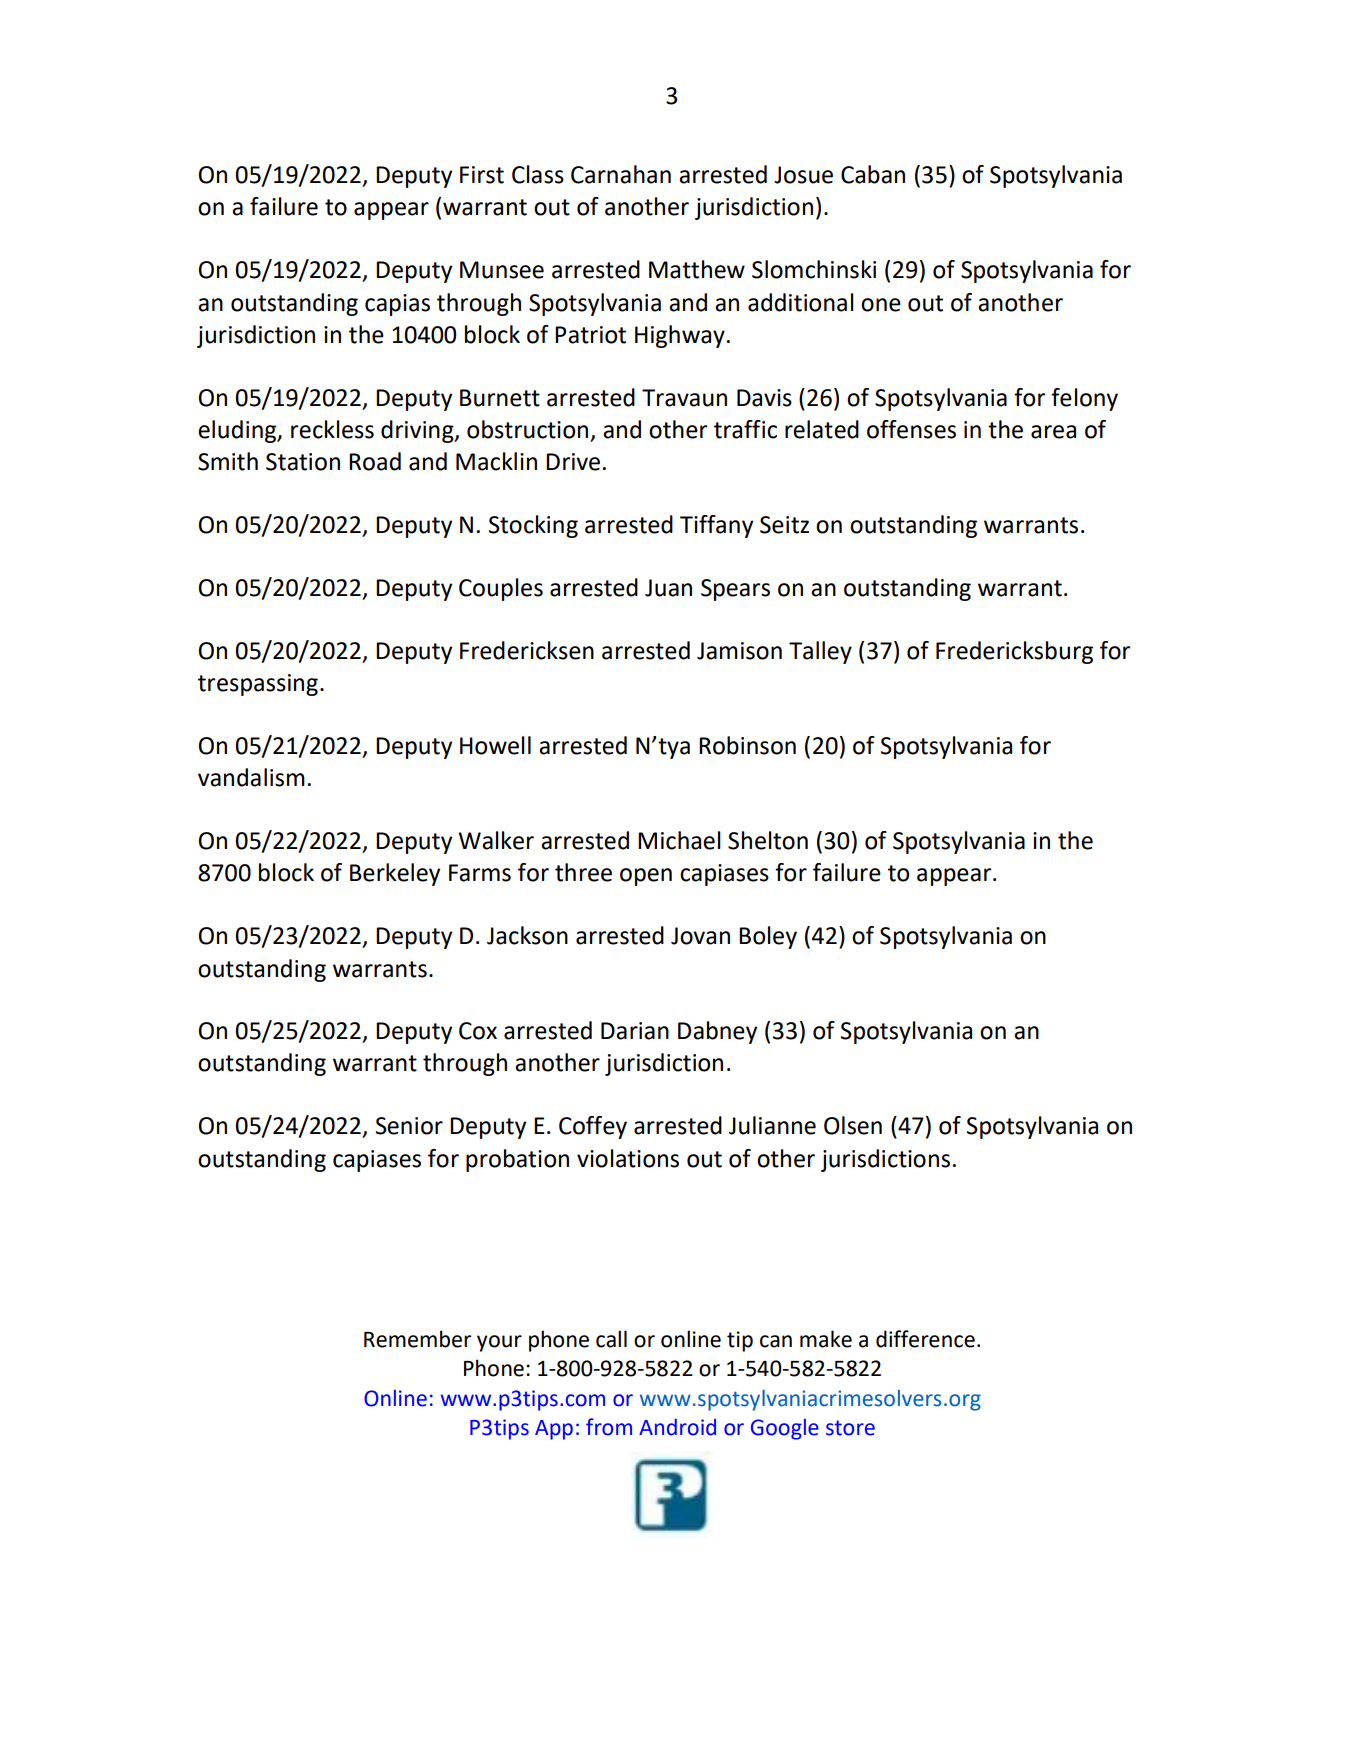 The width and height of the screenshot is (1345, 1740). Describe the element at coordinates (801, 302) in the screenshot. I see `additional` at that location.
